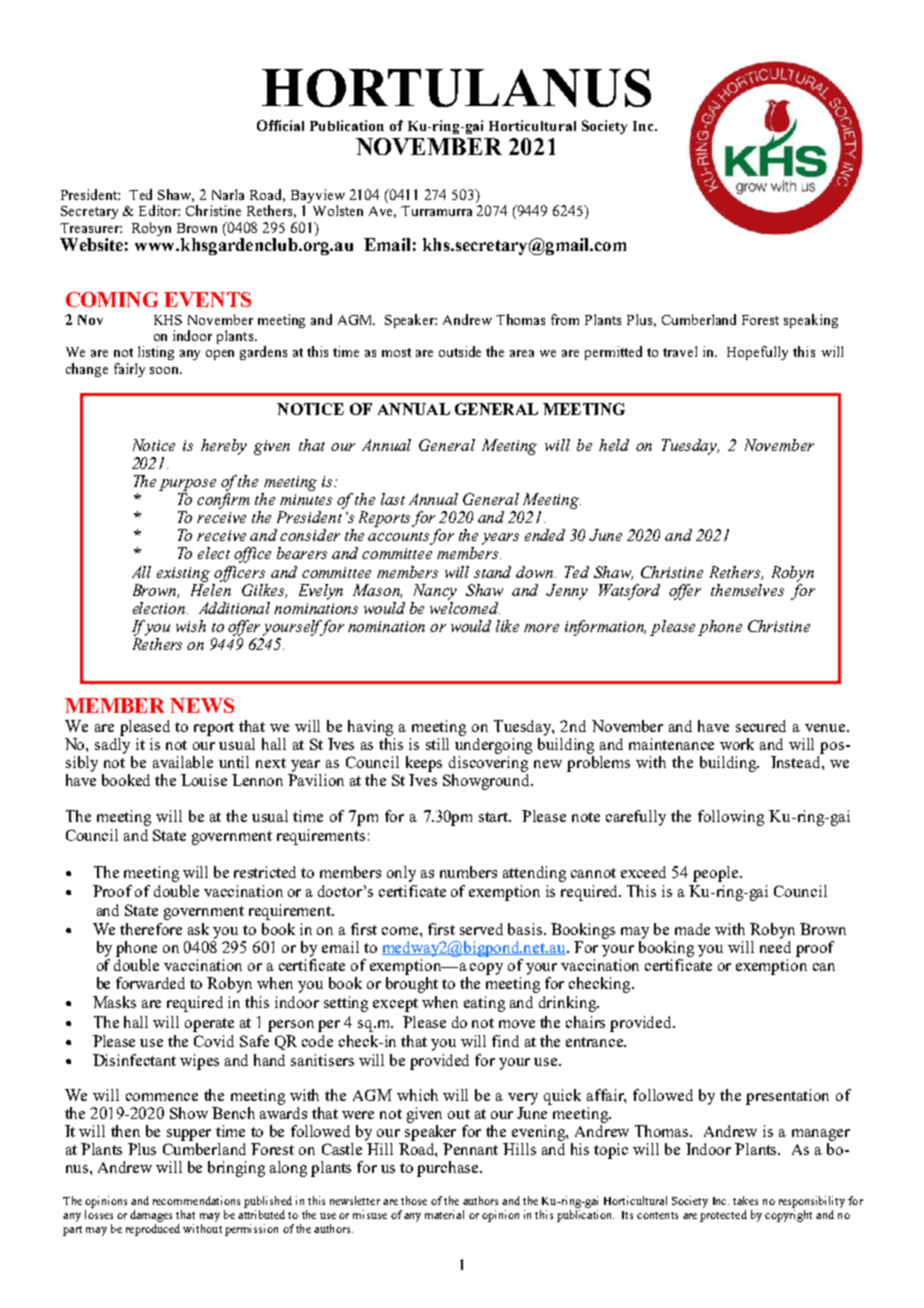  I want to click on material, so click(444, 1214).
